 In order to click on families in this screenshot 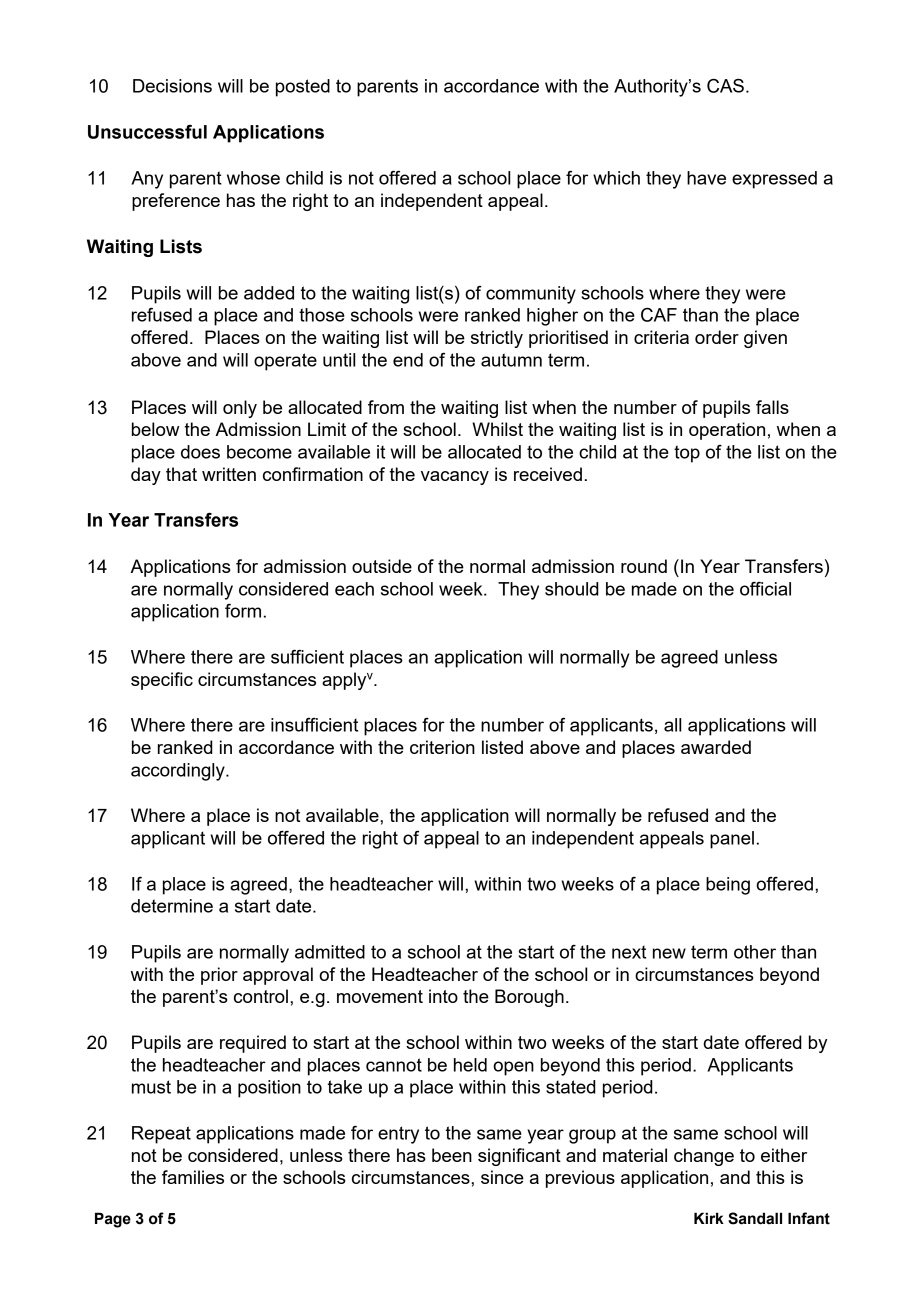, I will do `click(193, 1177)`.
